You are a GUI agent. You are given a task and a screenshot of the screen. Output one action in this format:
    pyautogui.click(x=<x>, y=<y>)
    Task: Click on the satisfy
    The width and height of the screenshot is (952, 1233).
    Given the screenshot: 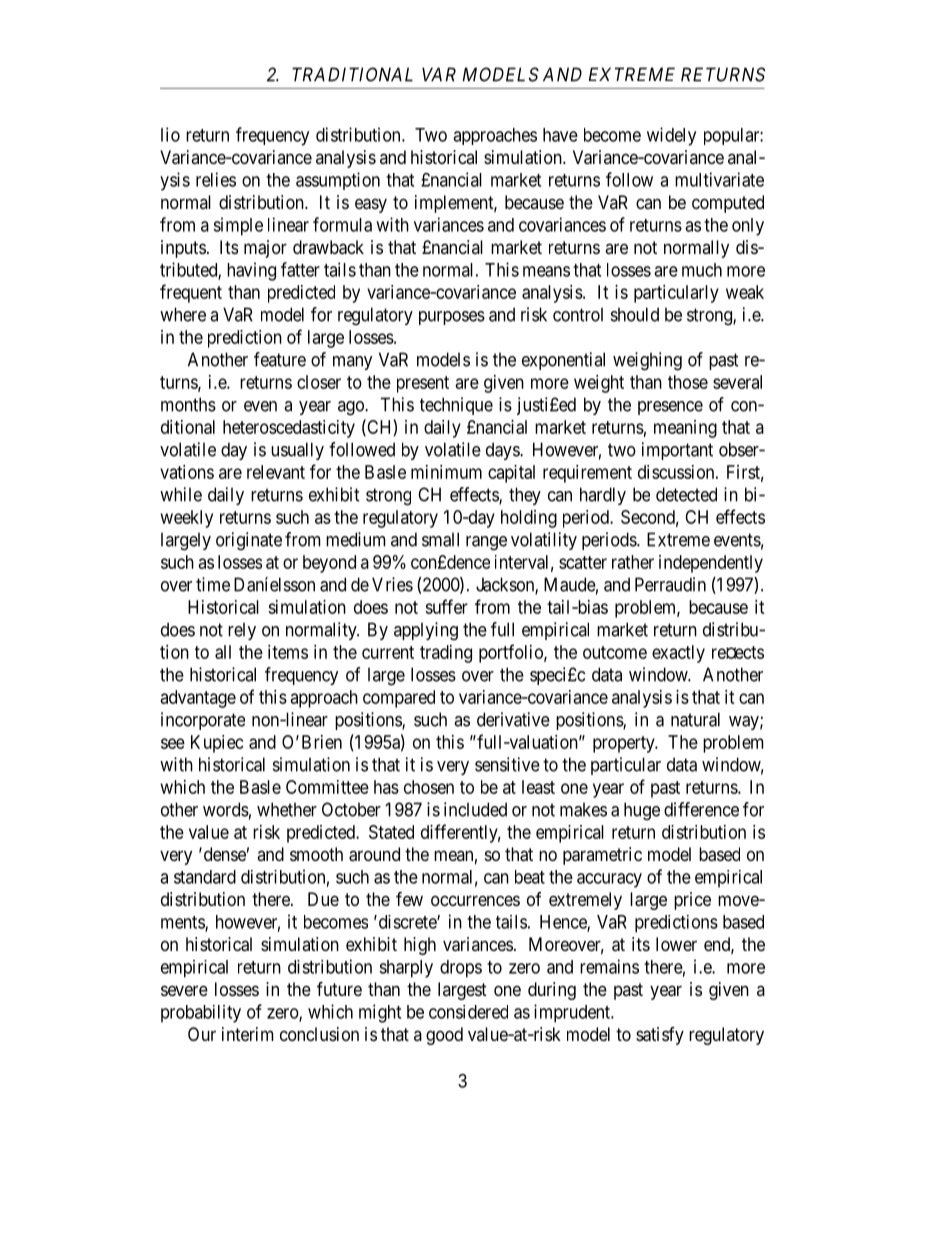 What is the action you would take?
    pyautogui.click(x=660, y=1036)
